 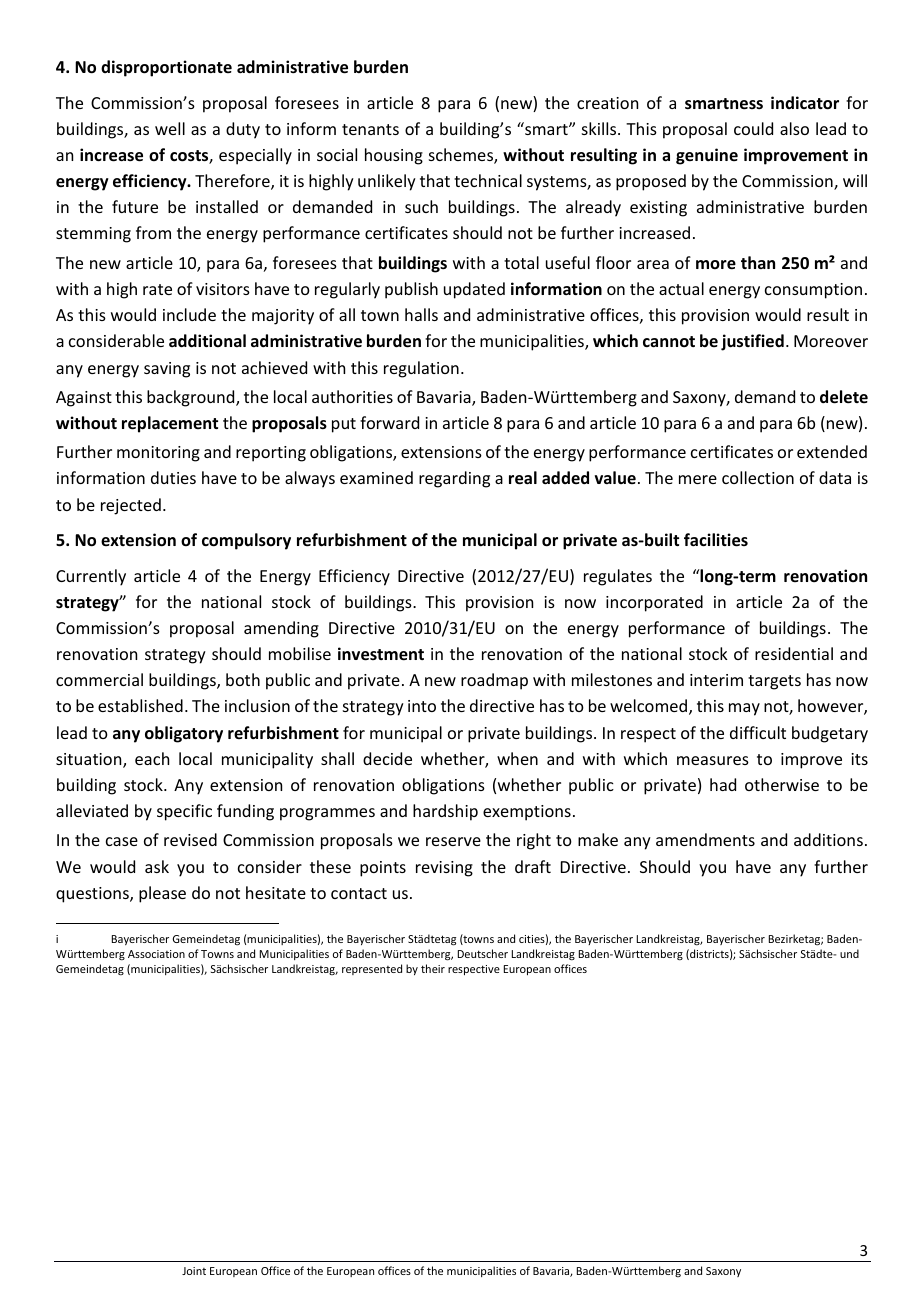 I want to click on ask, so click(x=157, y=866).
